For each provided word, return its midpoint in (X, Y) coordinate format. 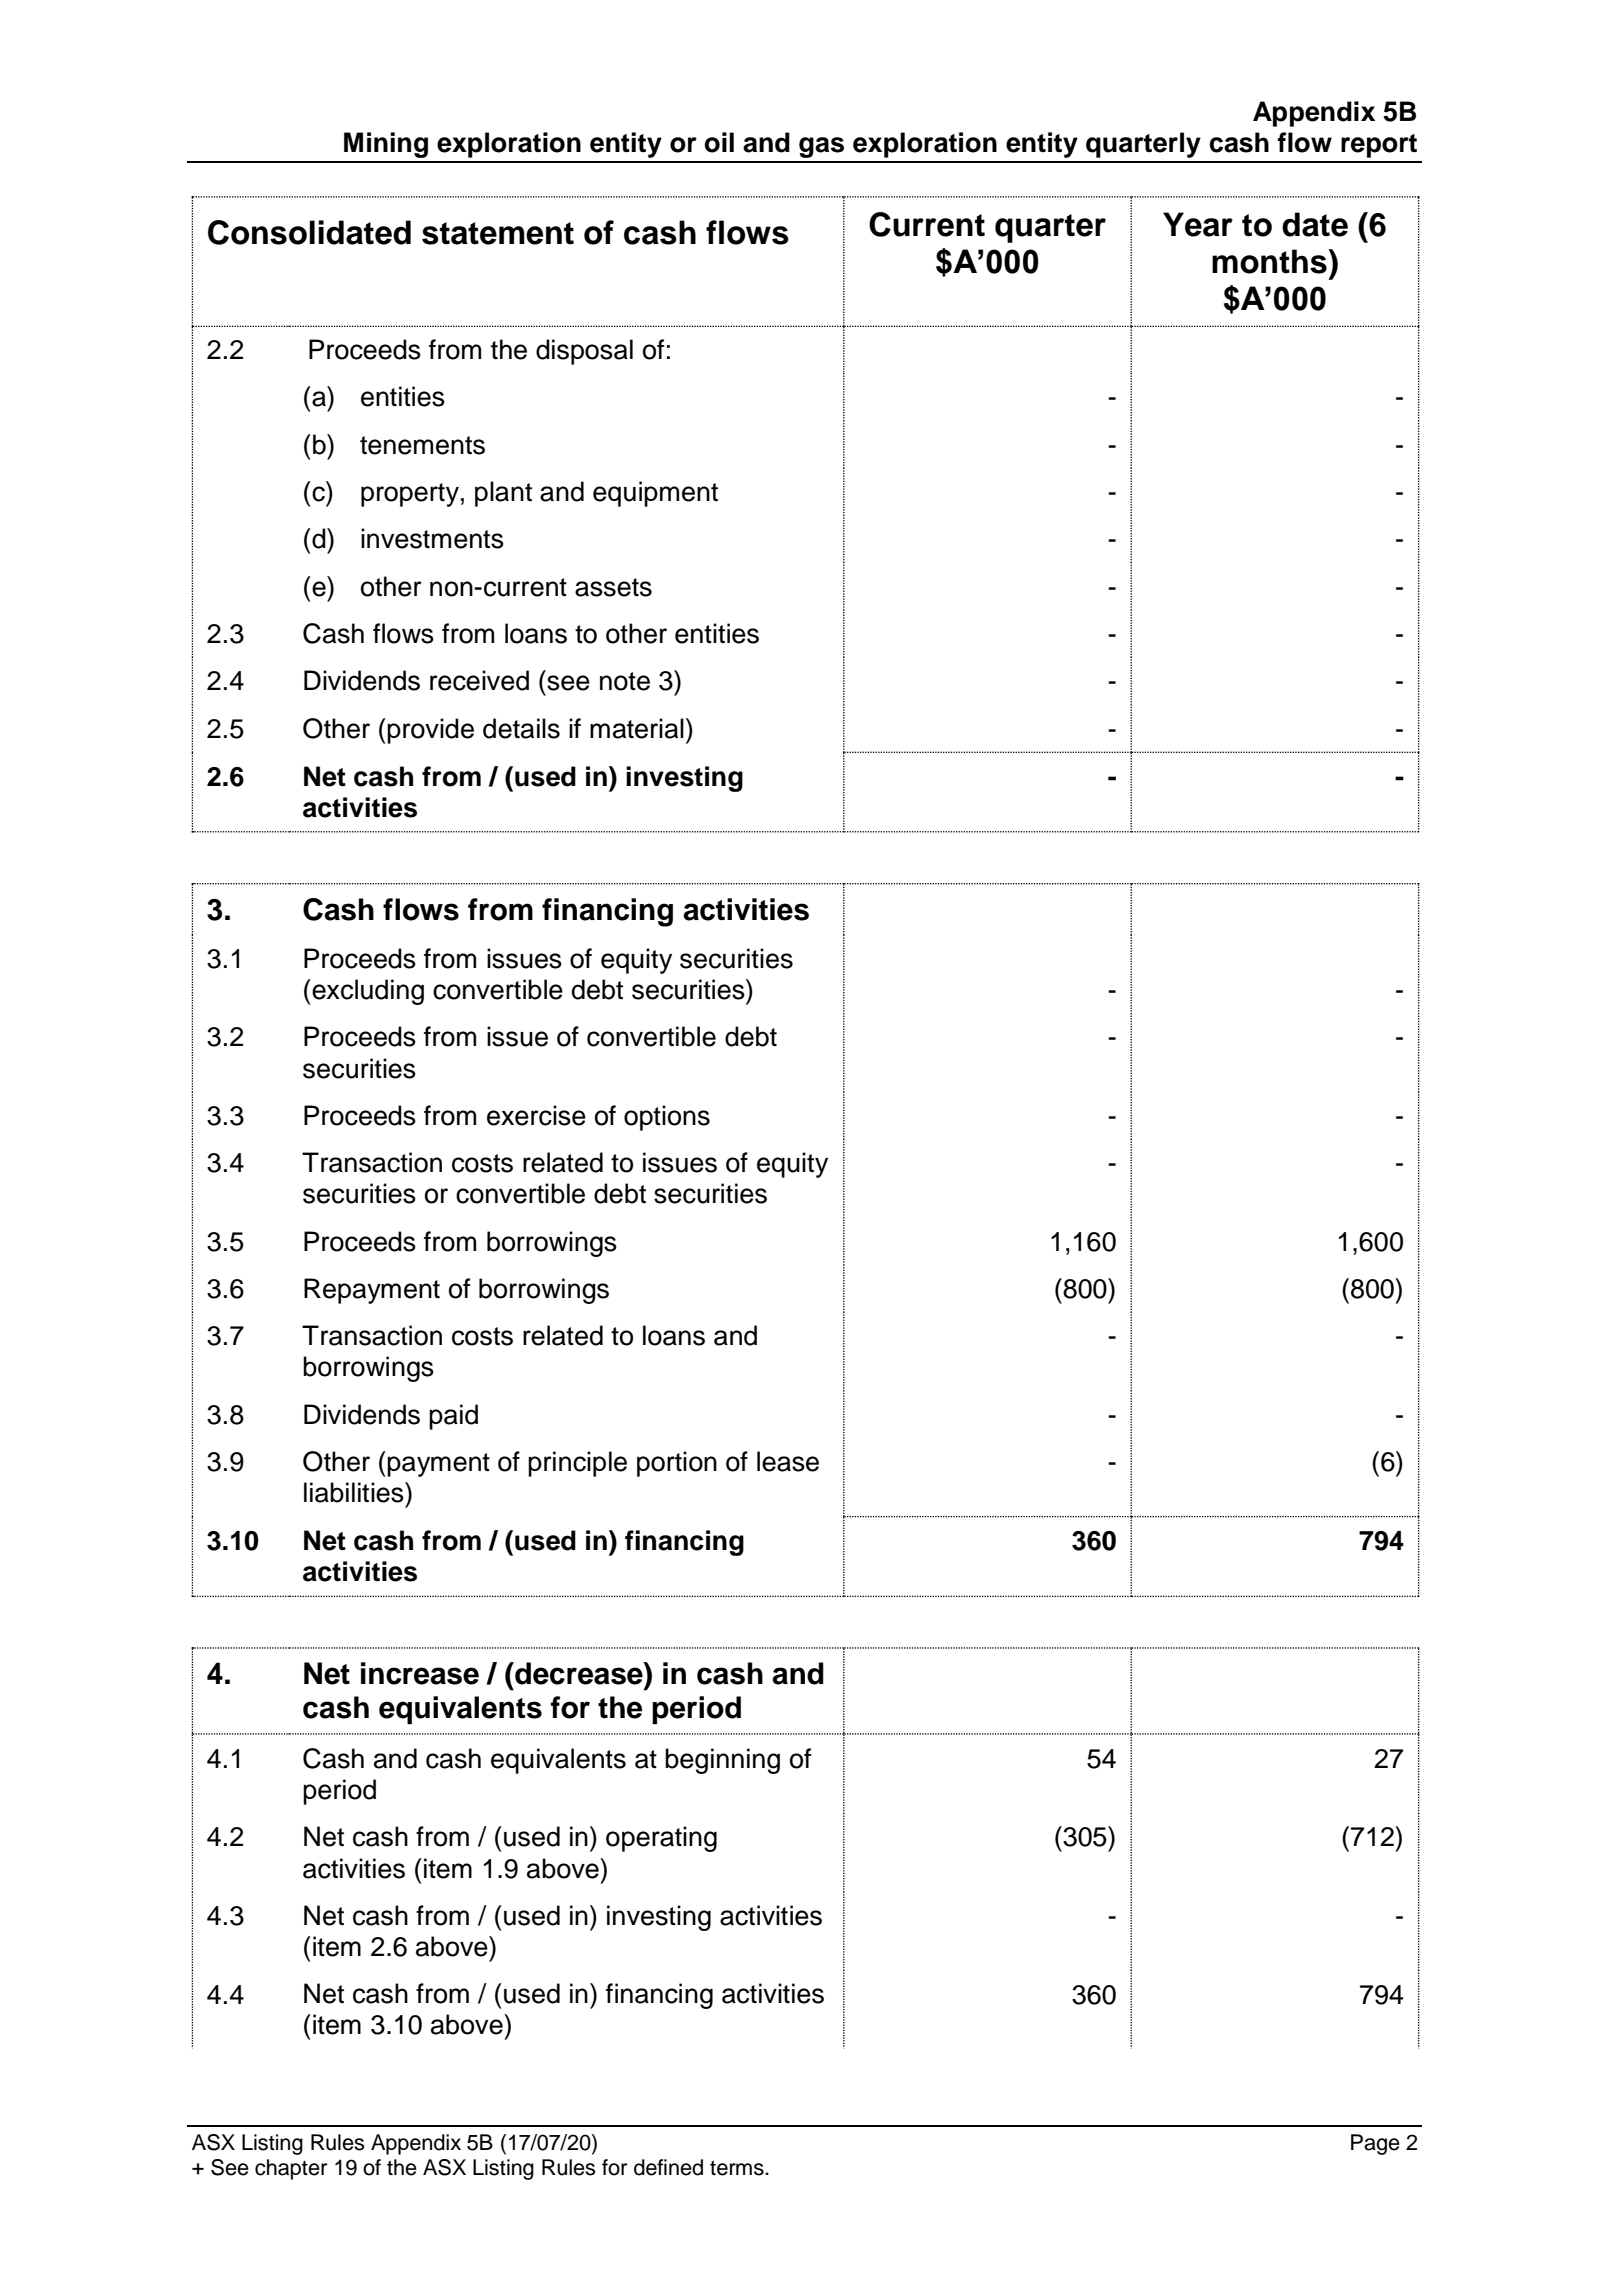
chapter (291, 2169)
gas (821, 147)
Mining (386, 145)
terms (738, 2168)
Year (1198, 224)
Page (1375, 2144)
